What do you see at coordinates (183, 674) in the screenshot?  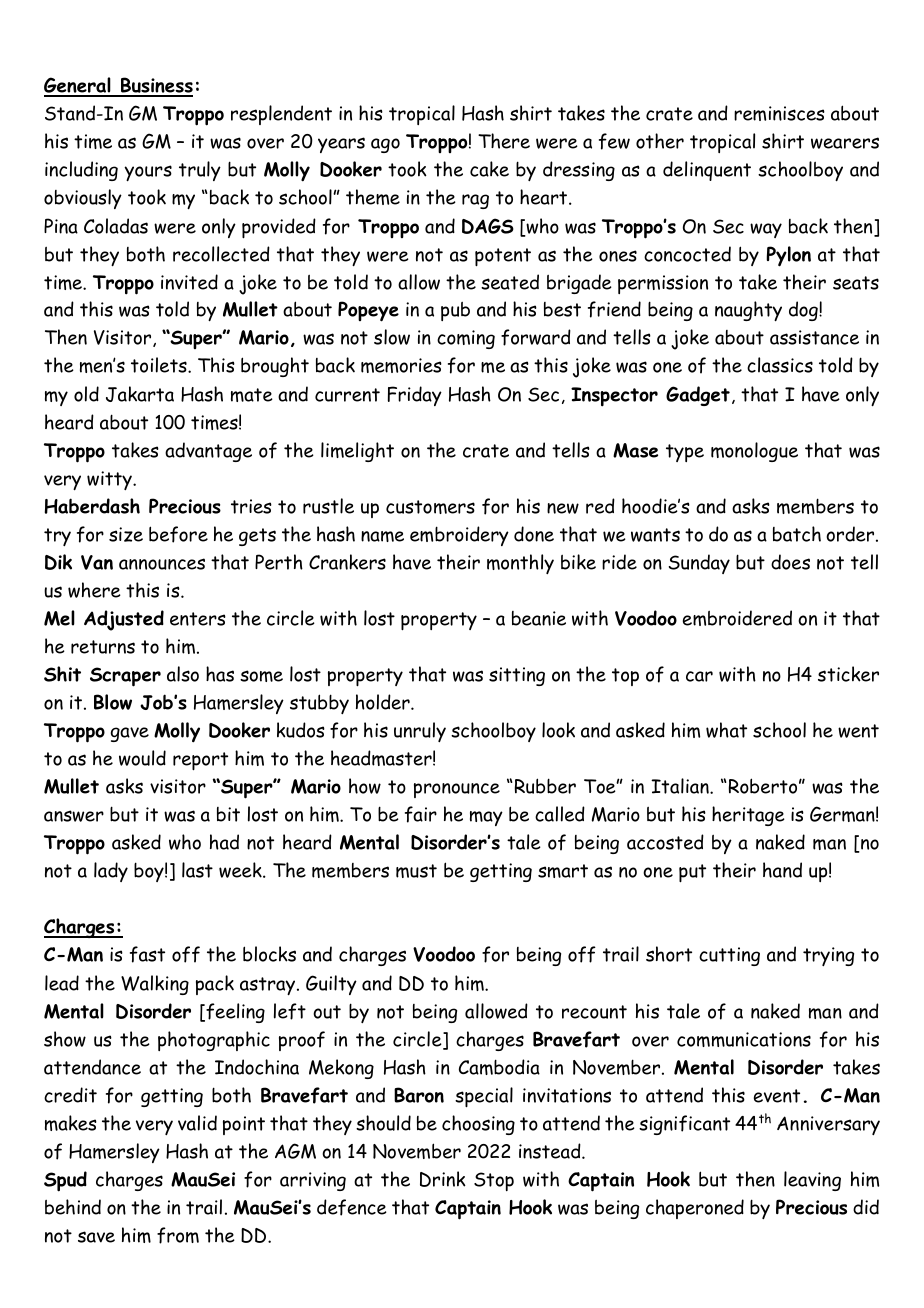 I see `also` at bounding box center [183, 674].
